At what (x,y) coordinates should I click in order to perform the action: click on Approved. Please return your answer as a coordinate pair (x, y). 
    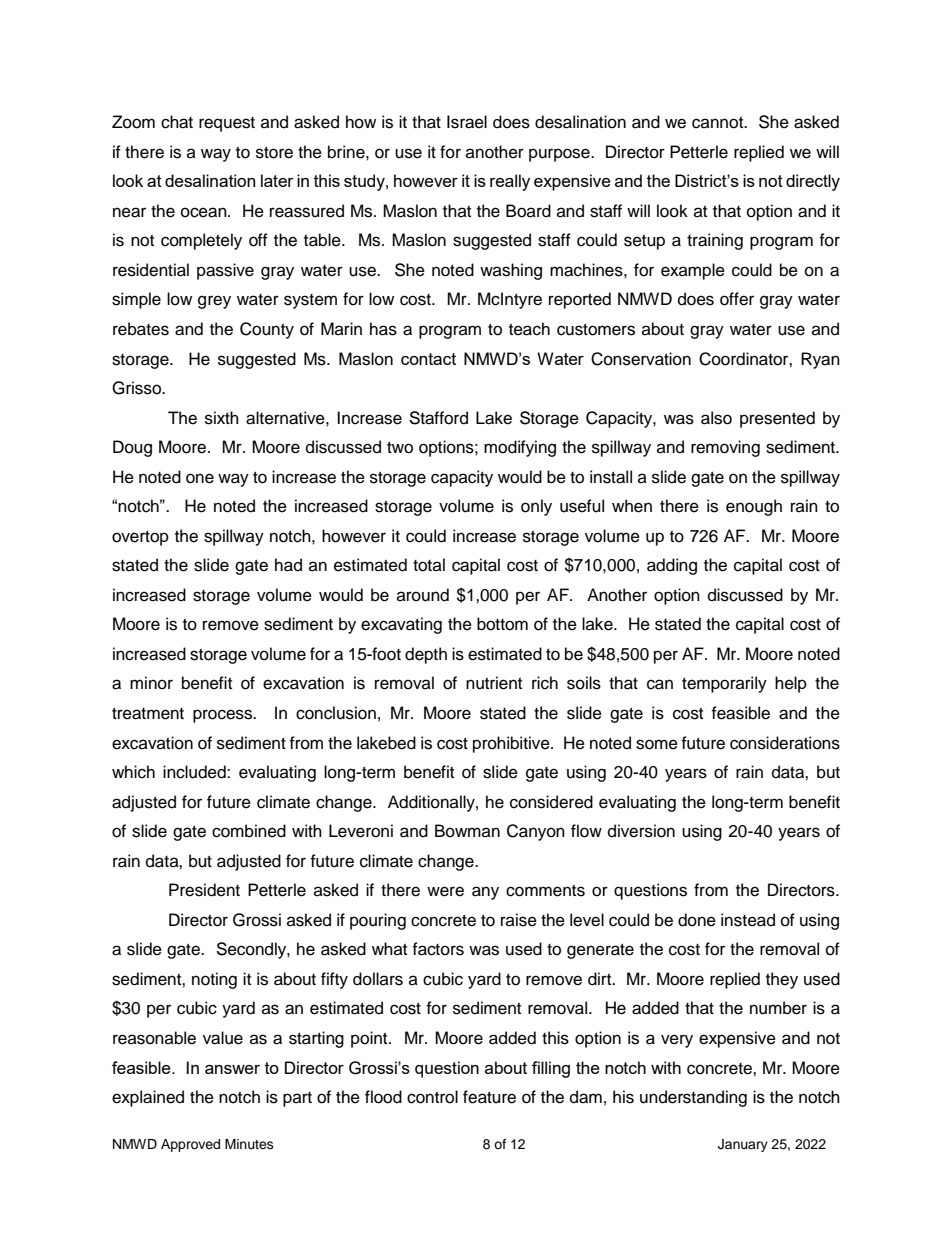
    Looking at the image, I should click on (190, 1145).
